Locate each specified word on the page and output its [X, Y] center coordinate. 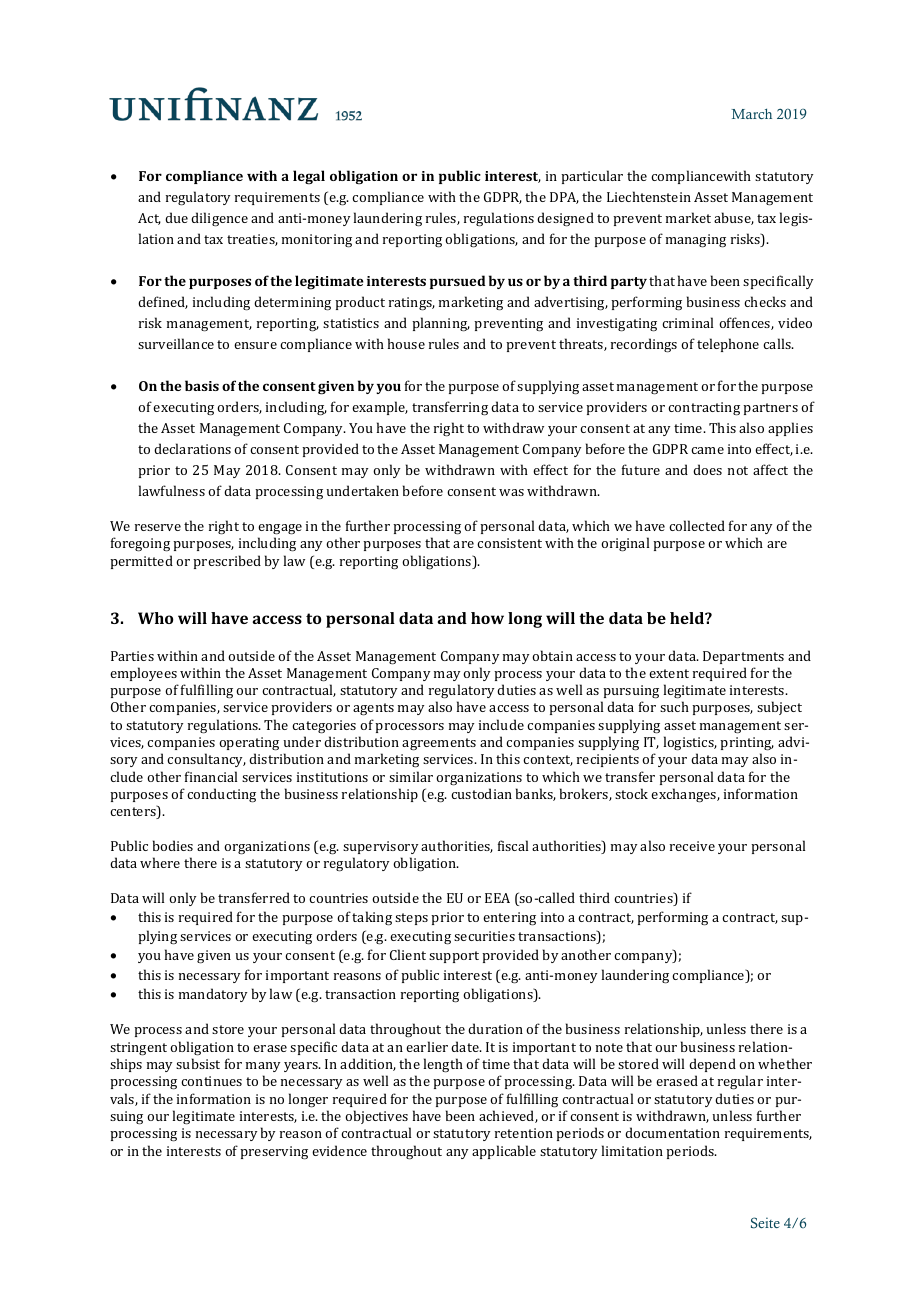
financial [211, 776]
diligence [219, 219]
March [751, 113]
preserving [274, 1153]
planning [441, 324]
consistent [509, 543]
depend [712, 1065]
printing [747, 744]
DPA [564, 198]
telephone [728, 345]
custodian [481, 793]
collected [697, 525]
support [454, 957]
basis [202, 385]
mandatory [213, 995]
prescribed [227, 562]
